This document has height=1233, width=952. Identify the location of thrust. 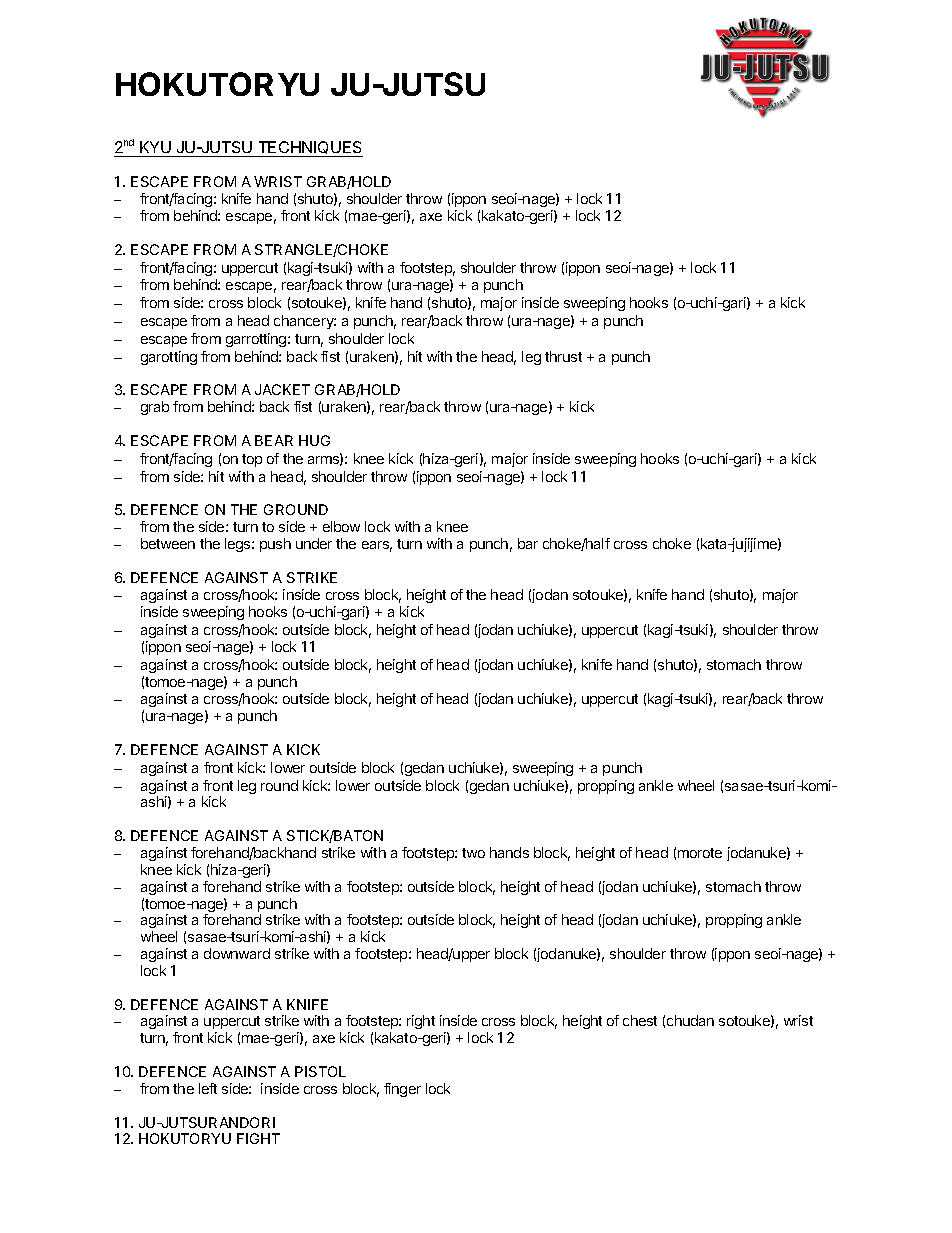
(563, 356).
